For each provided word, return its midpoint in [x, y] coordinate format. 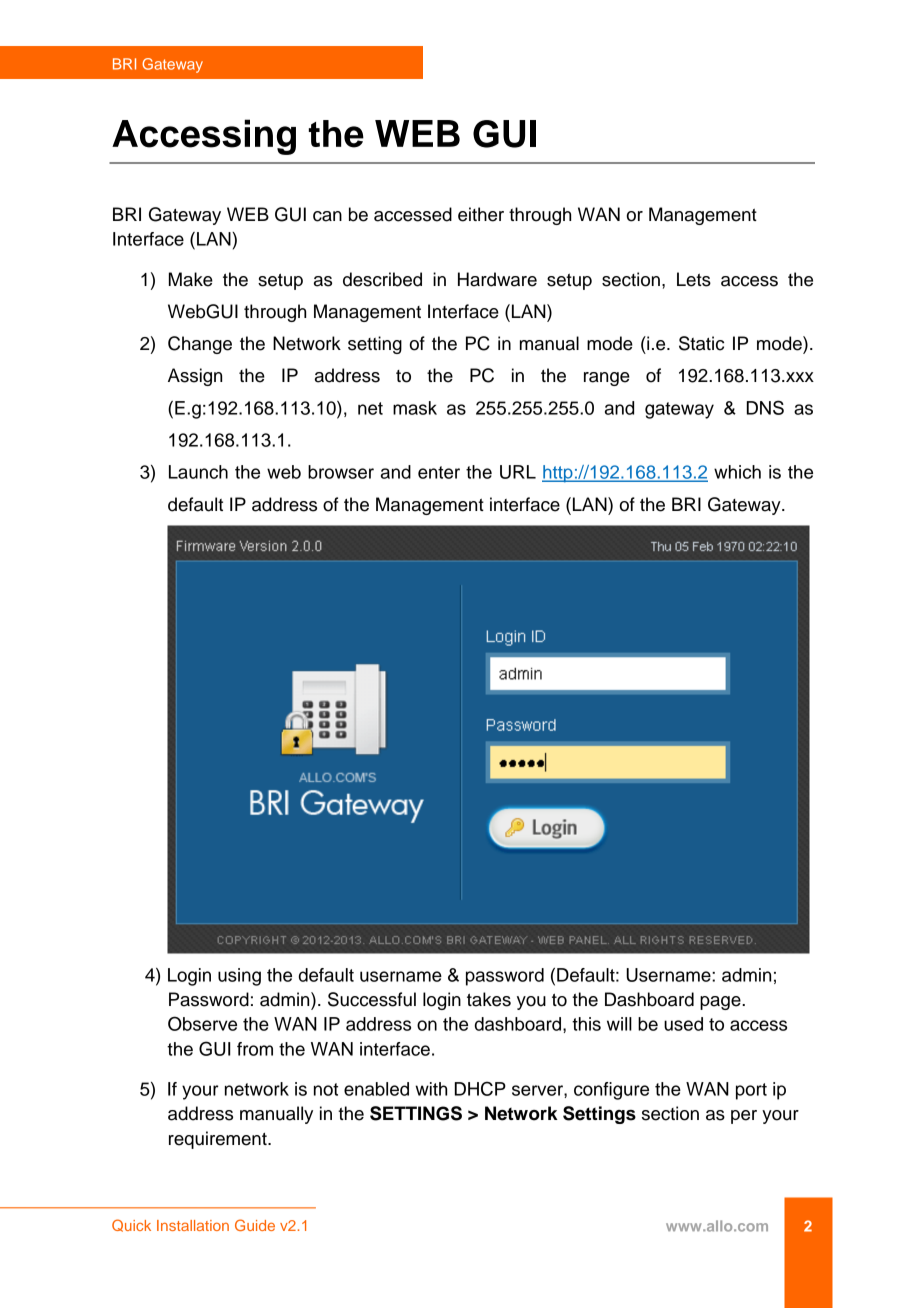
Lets [694, 279]
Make [191, 279]
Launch [198, 472]
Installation [193, 1225]
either [481, 214]
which [737, 472]
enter [439, 472]
